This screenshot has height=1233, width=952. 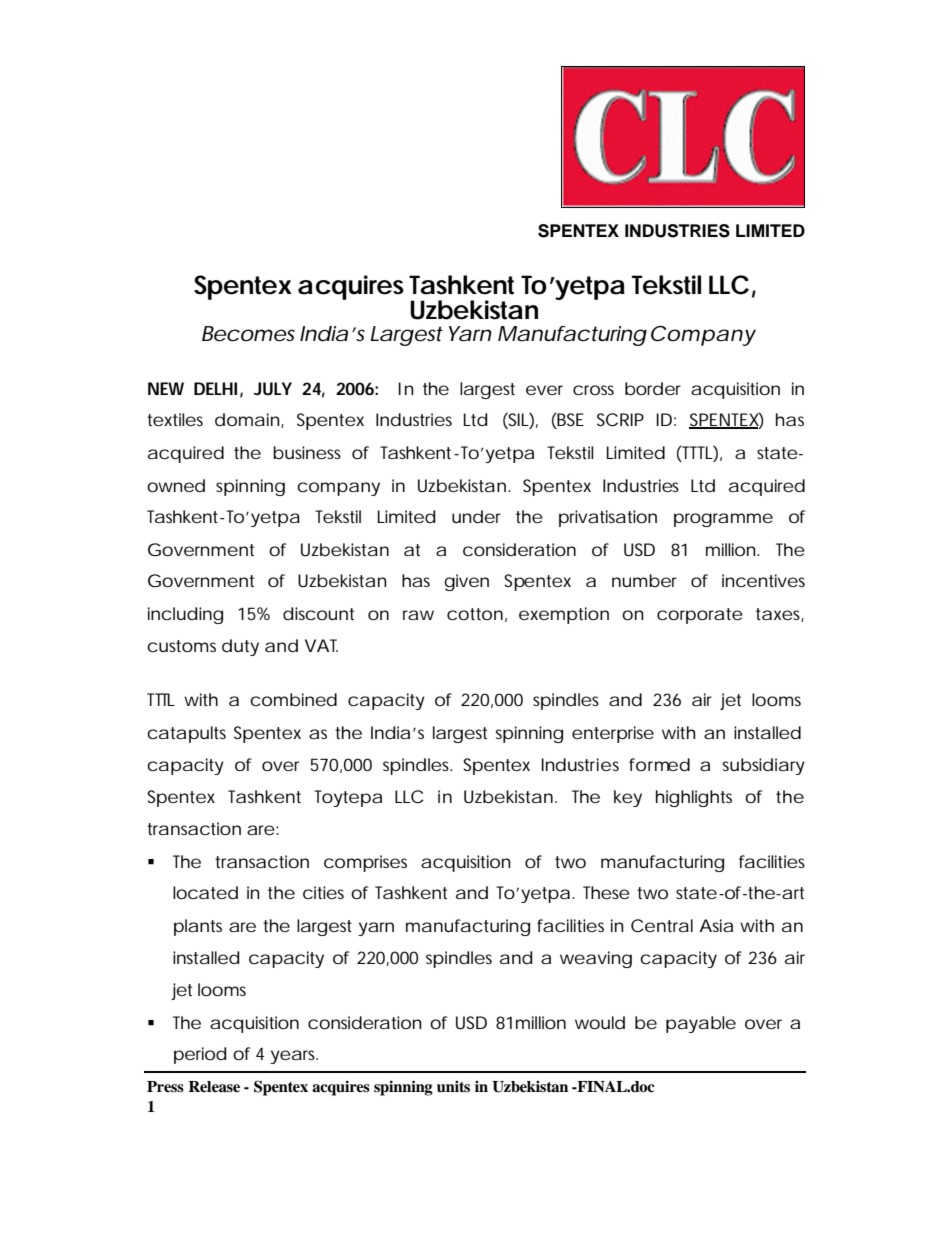 I want to click on combined, so click(x=293, y=700).
